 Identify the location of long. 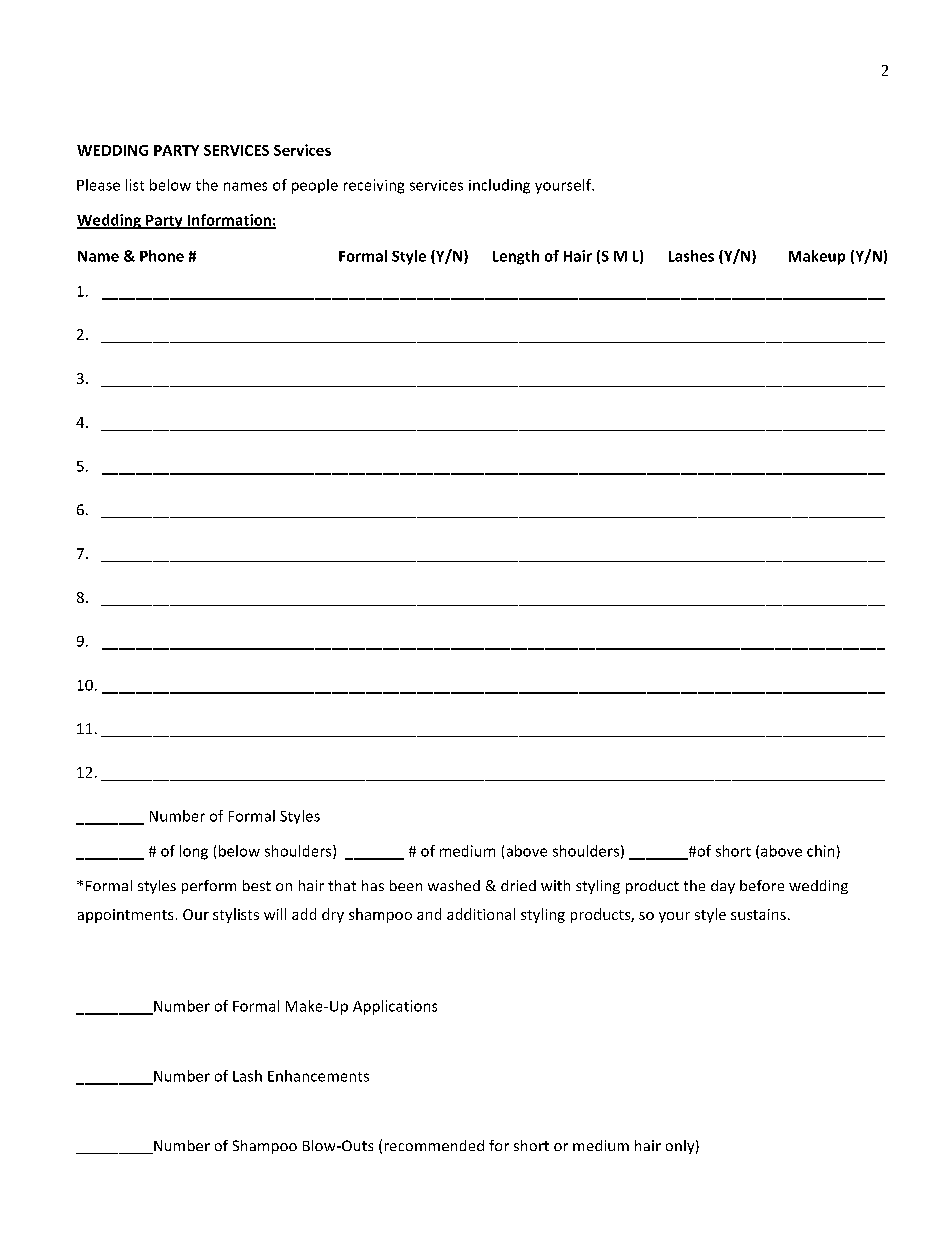
(194, 852).
